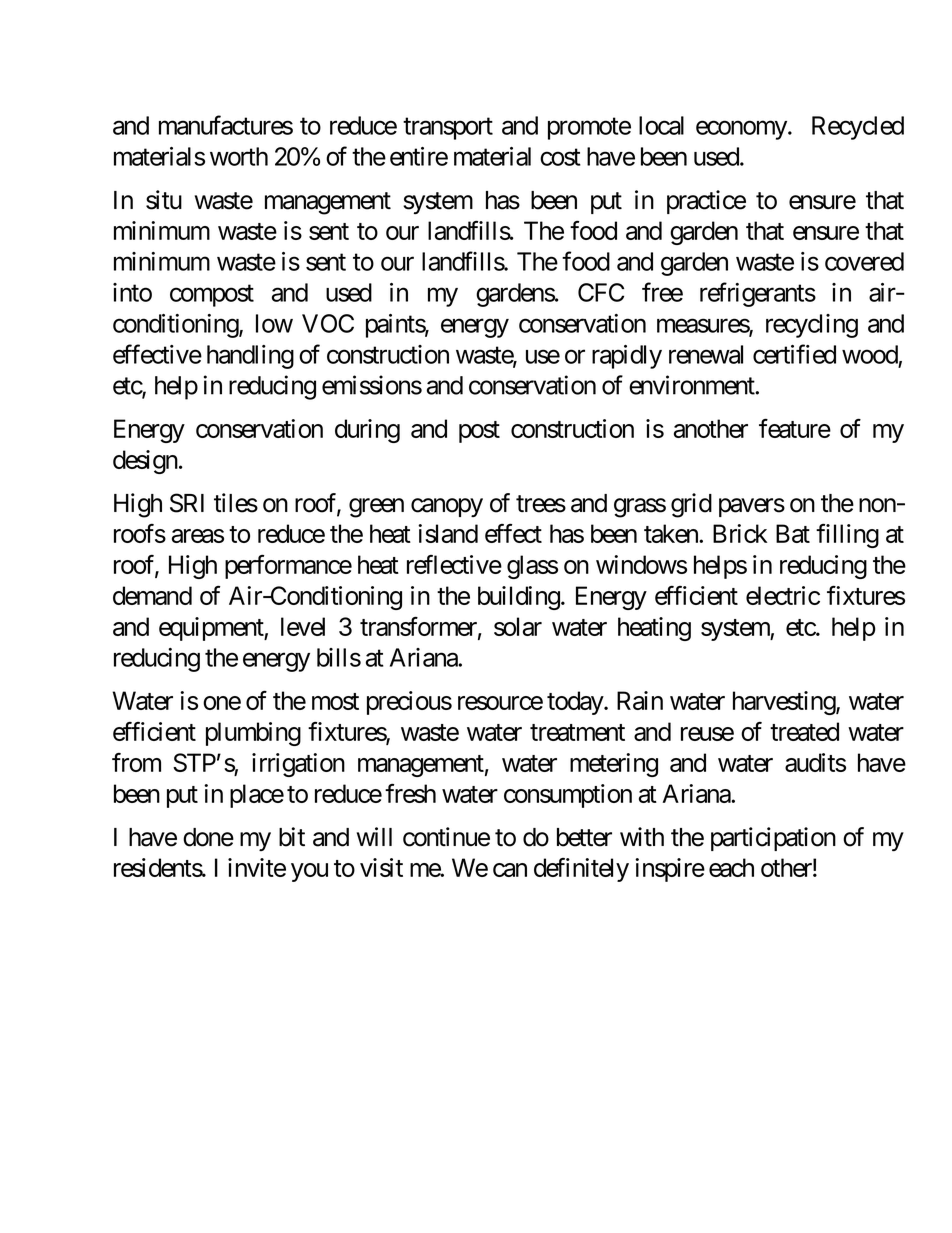 This screenshot has height=1233, width=952. What do you see at coordinates (601, 292) in the screenshot?
I see `CFC` at bounding box center [601, 292].
